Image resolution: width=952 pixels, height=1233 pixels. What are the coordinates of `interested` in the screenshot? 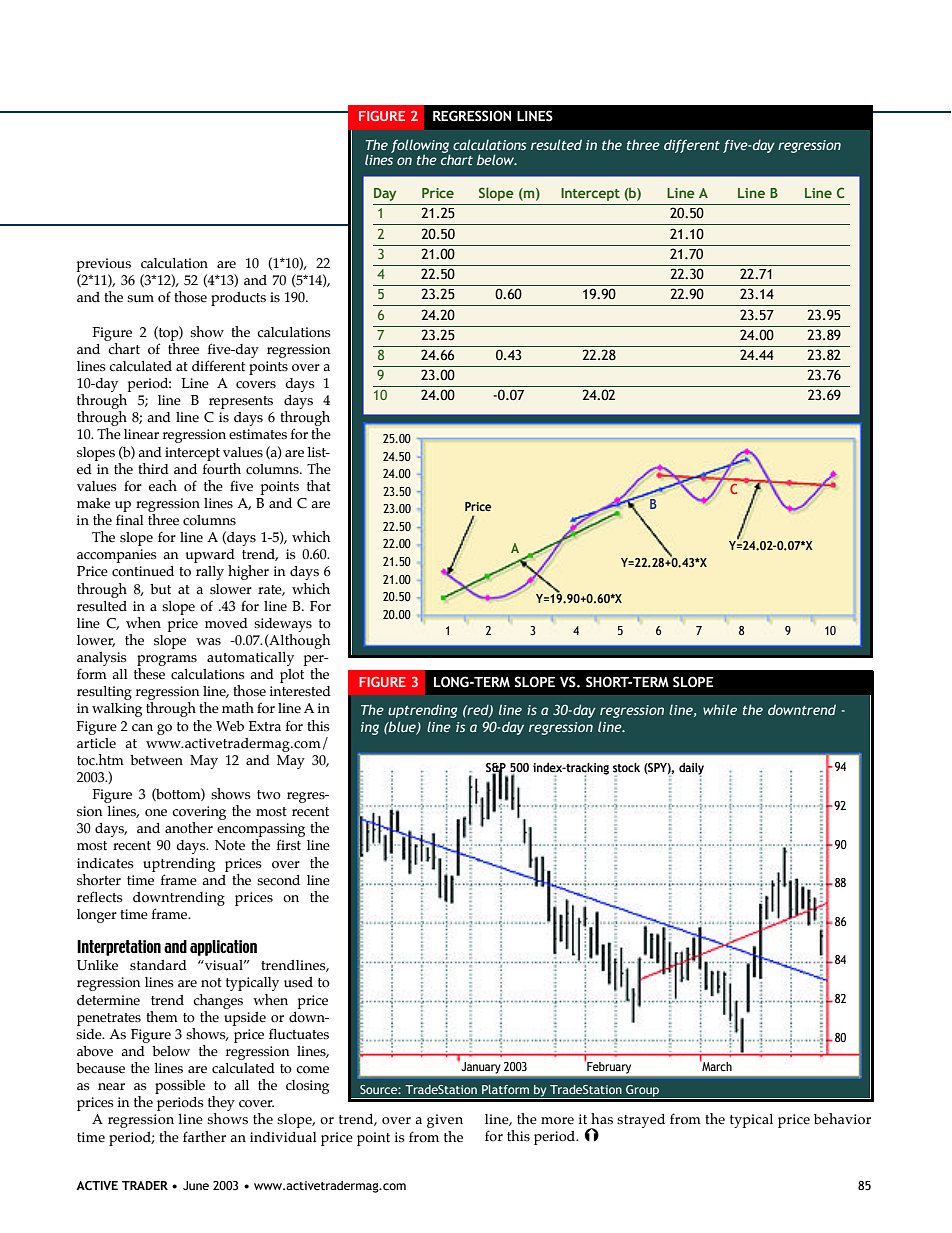 It's located at (300, 691).
